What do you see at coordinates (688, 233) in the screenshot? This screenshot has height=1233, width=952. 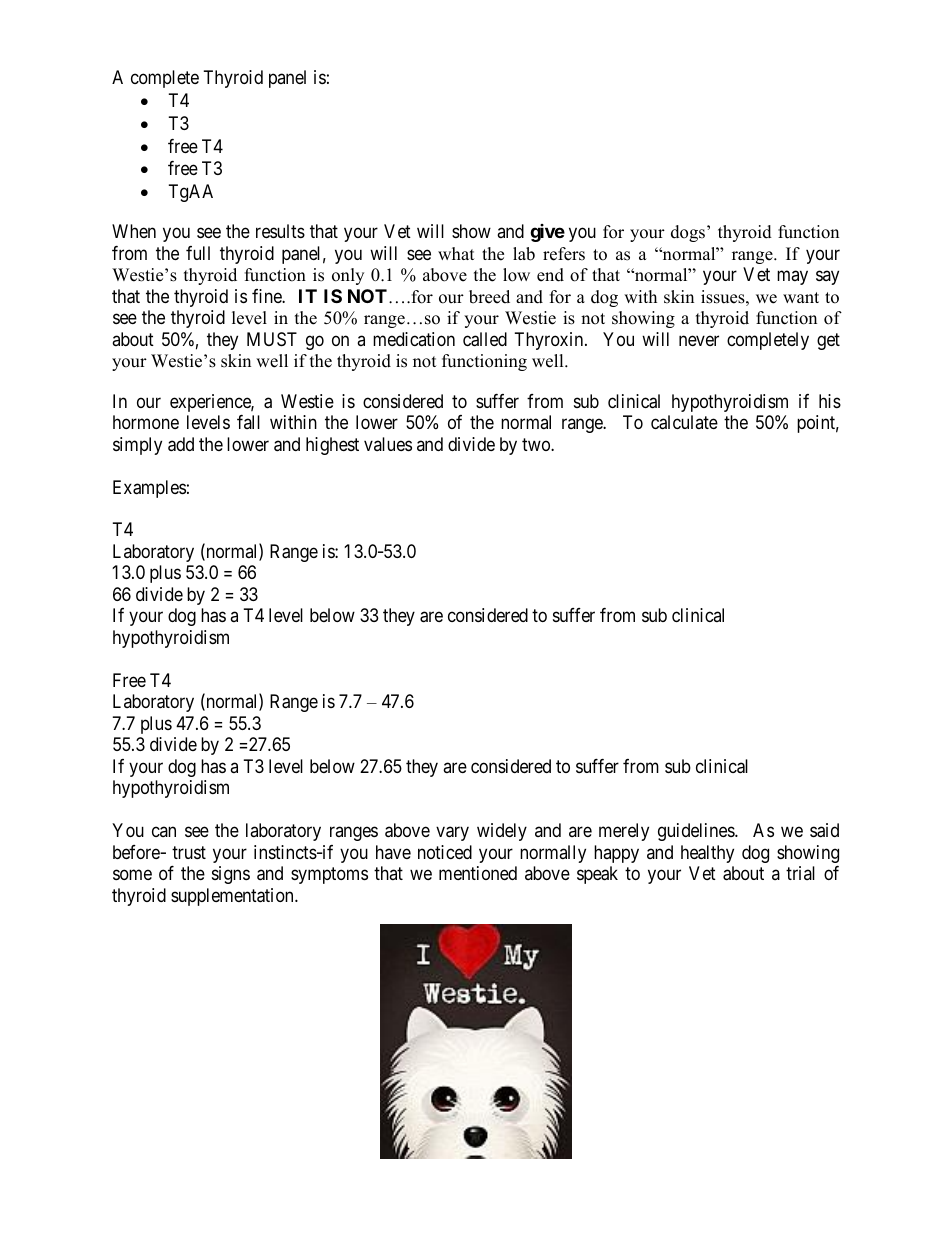 I see `dogs` at bounding box center [688, 233].
